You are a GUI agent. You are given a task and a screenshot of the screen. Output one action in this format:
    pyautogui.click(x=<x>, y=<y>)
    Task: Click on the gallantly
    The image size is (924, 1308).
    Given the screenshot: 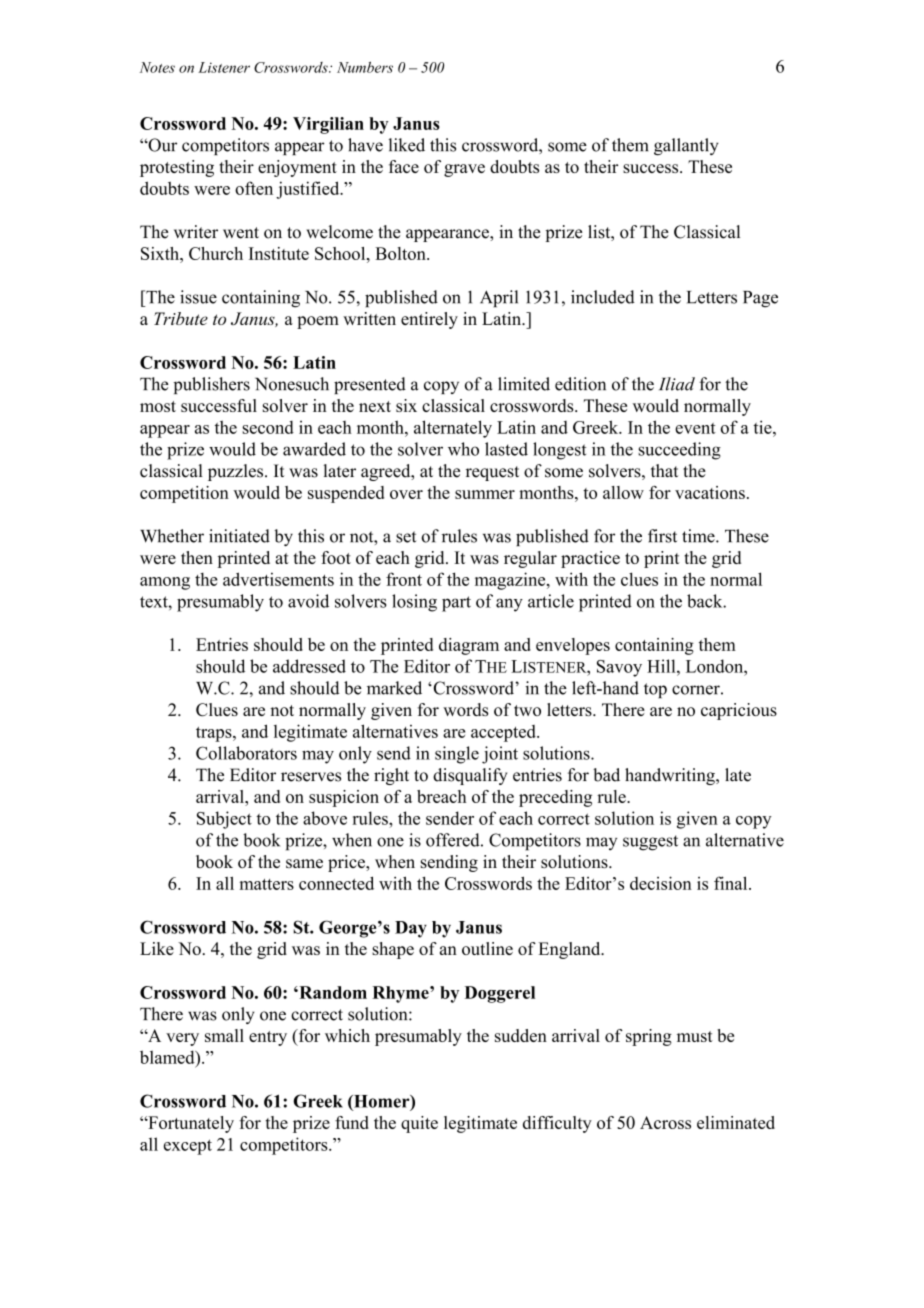 What is the action you would take?
    pyautogui.click(x=686, y=147)
